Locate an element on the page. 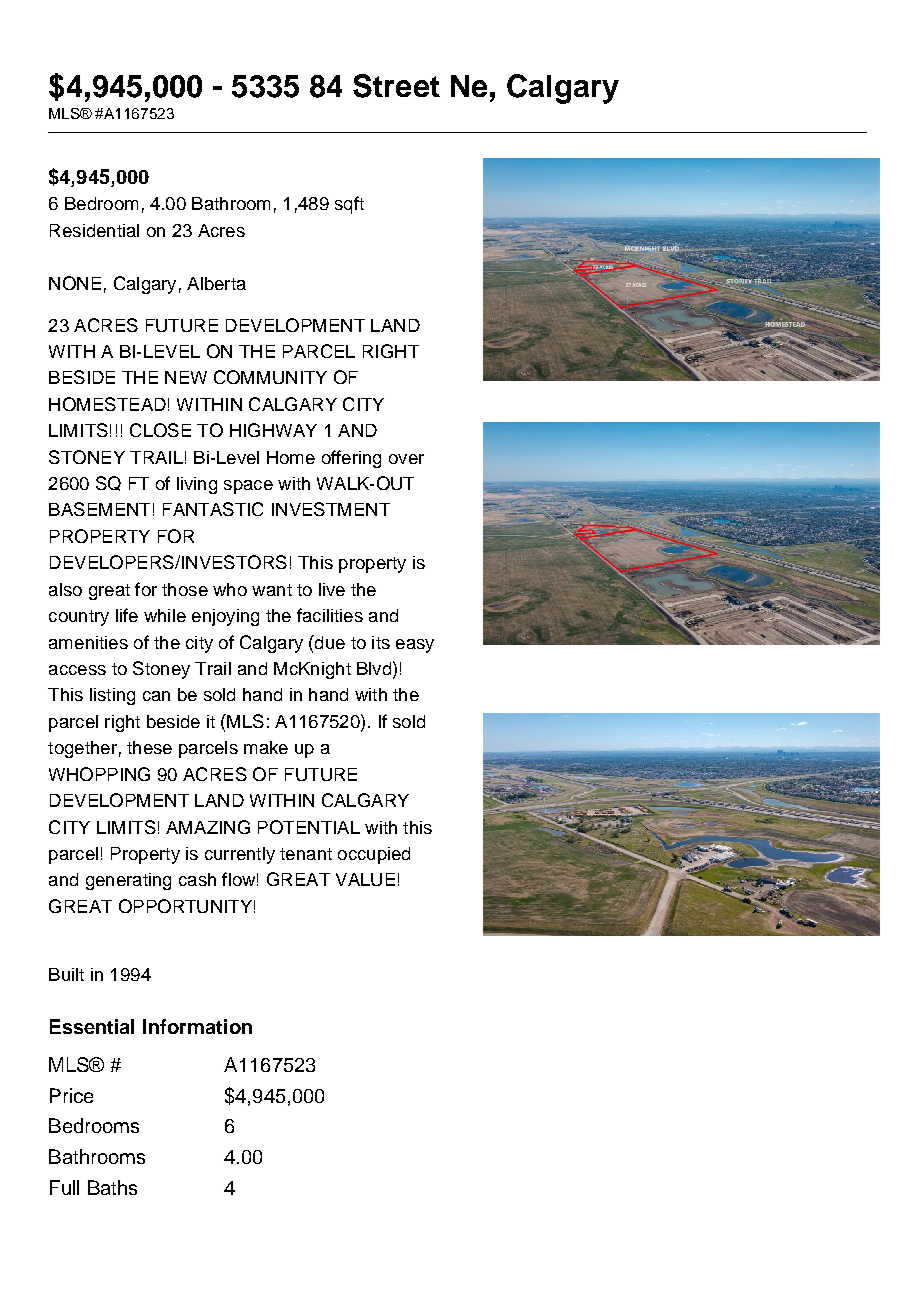 Image resolution: width=924 pixels, height=1308 pixels. currently is located at coordinates (240, 855).
